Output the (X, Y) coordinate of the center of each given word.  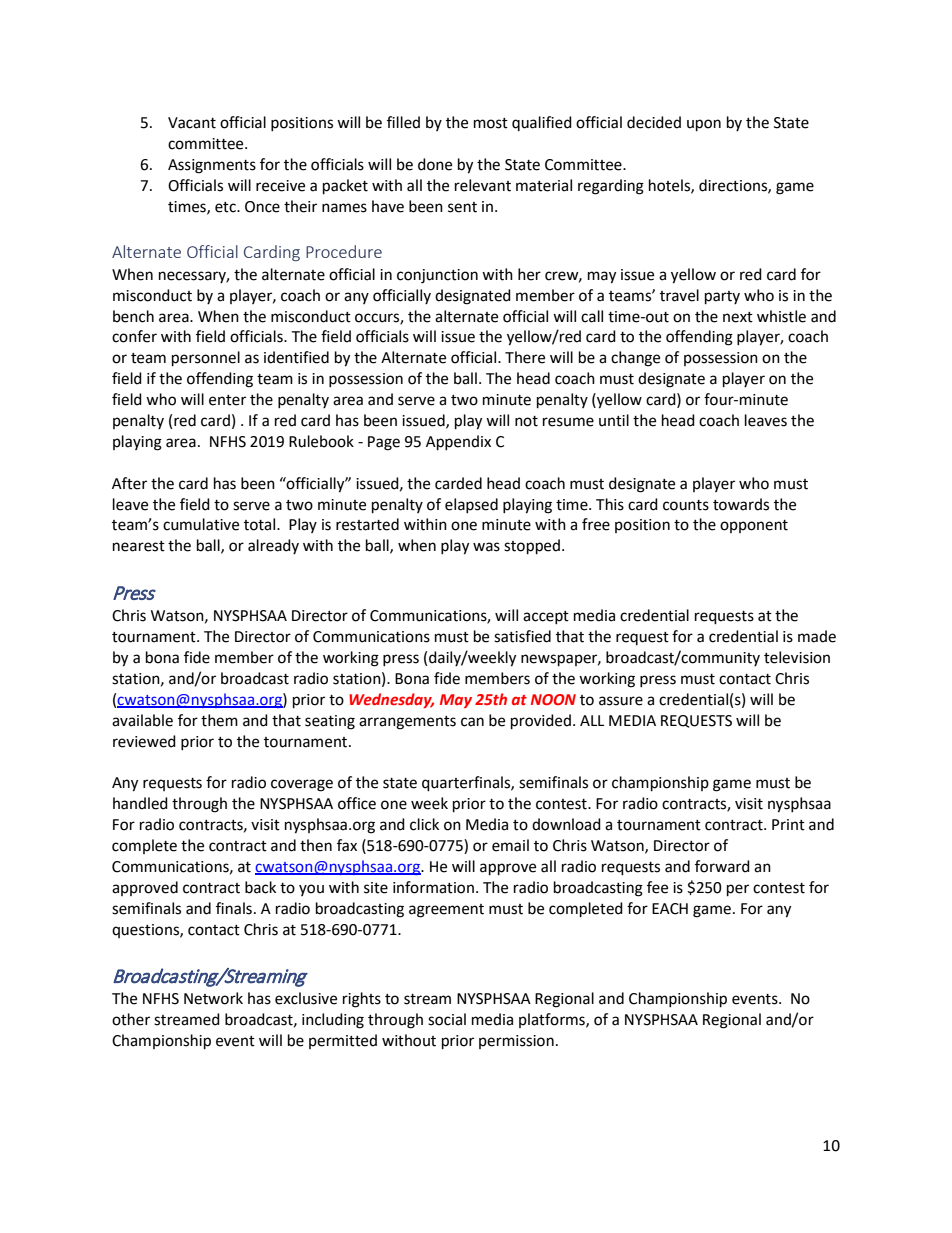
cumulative (201, 524)
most (491, 123)
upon (704, 125)
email (510, 845)
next (738, 317)
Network (213, 998)
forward (722, 866)
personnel (206, 359)
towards (741, 504)
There (525, 357)
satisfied (522, 636)
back (260, 887)
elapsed (471, 505)
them (219, 720)
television (797, 657)
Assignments (212, 166)
